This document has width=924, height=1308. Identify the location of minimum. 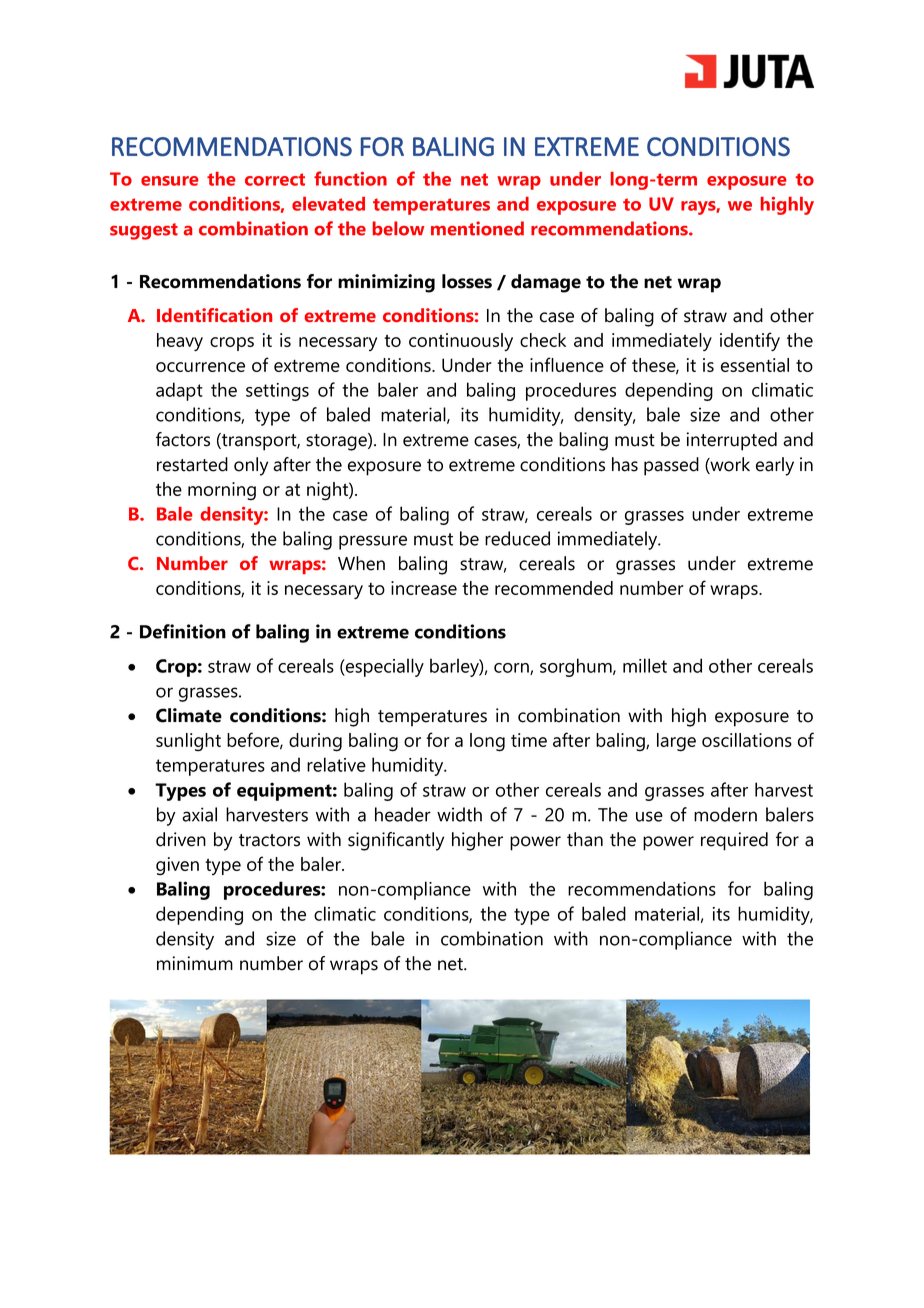
(195, 963).
